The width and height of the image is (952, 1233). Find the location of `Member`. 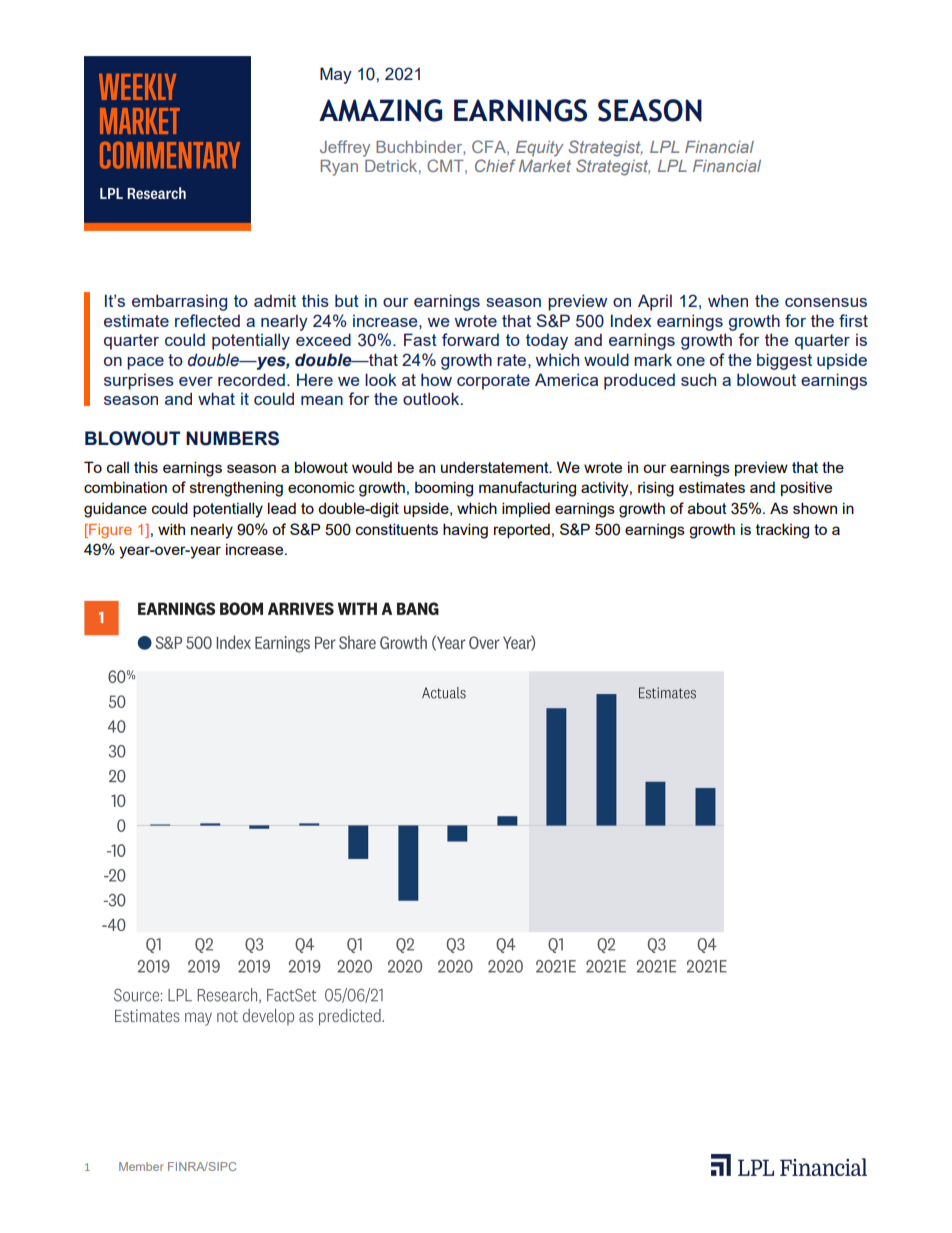

Member is located at coordinates (141, 1166).
